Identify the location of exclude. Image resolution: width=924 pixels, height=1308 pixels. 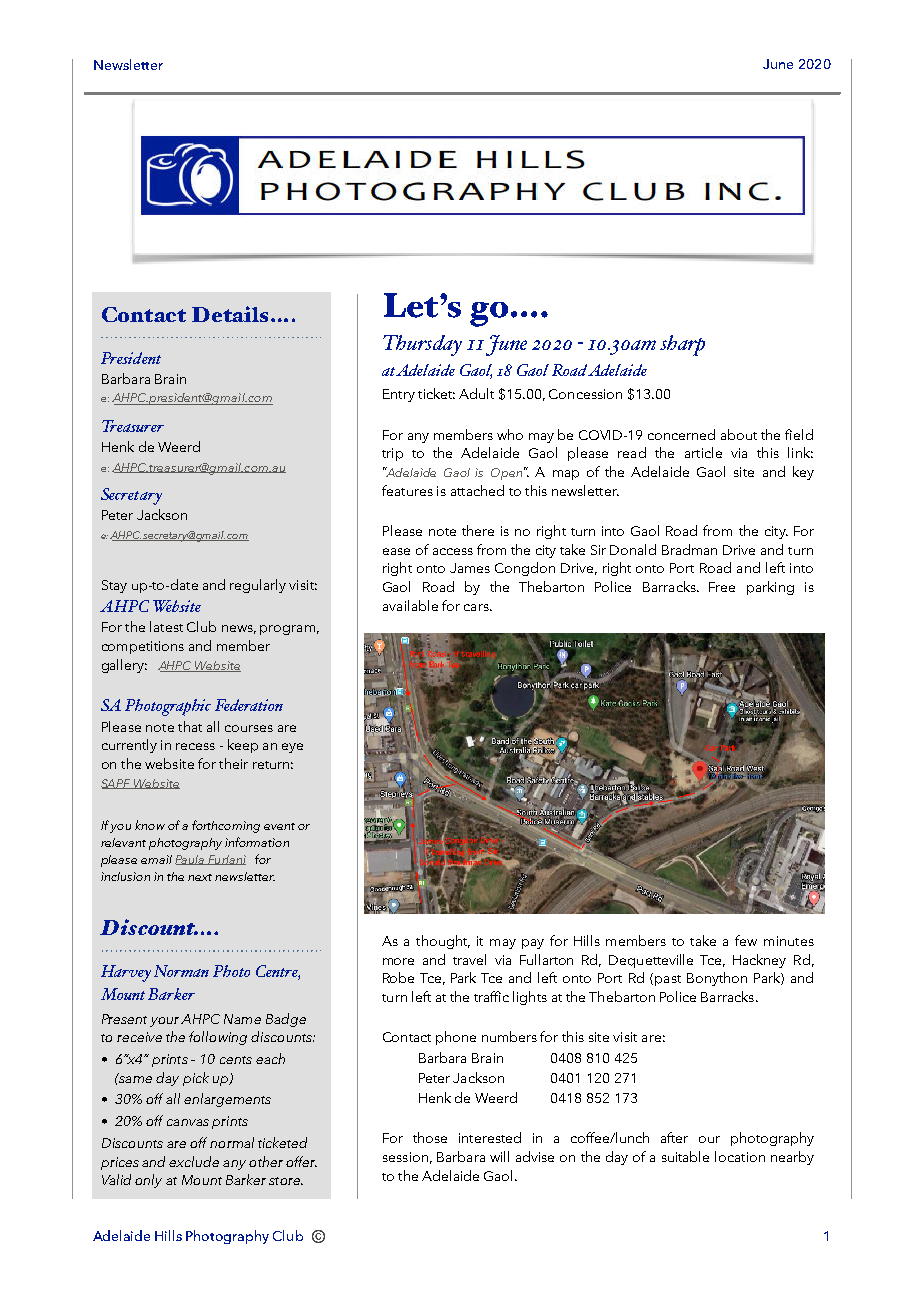
(194, 1161).
